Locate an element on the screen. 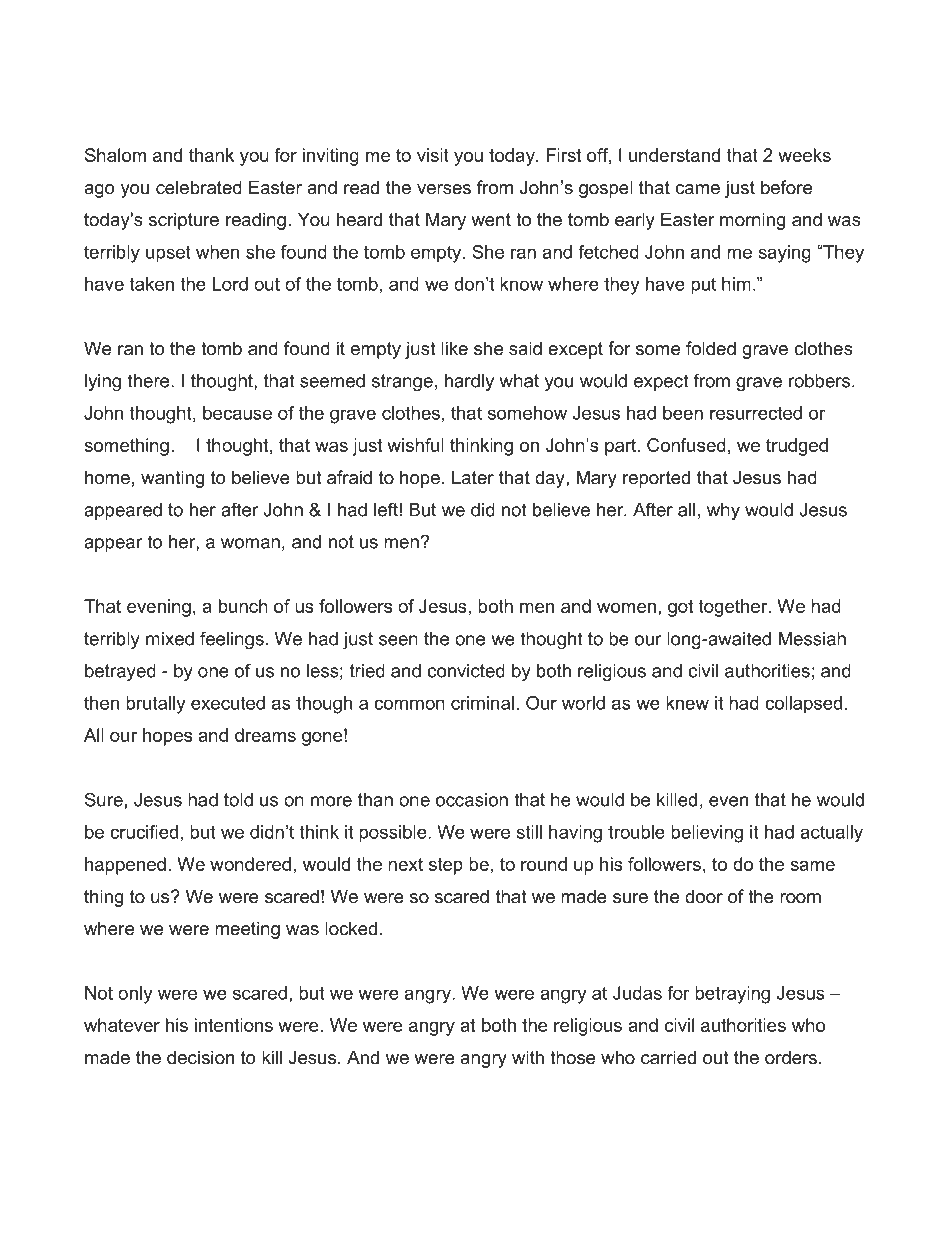  mixed is located at coordinates (170, 639).
